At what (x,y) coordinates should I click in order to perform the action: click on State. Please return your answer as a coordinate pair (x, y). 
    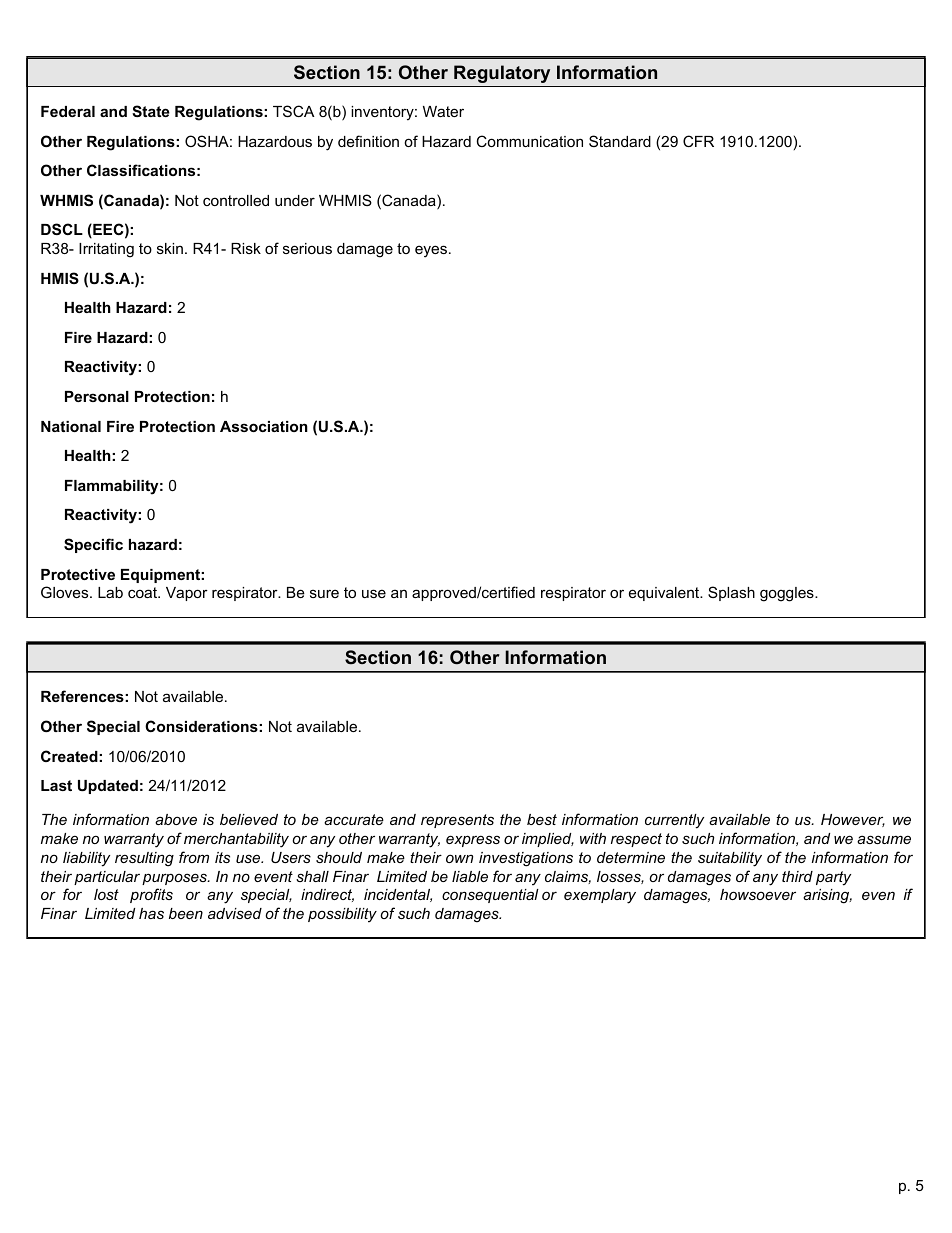
    Looking at the image, I should click on (151, 111).
